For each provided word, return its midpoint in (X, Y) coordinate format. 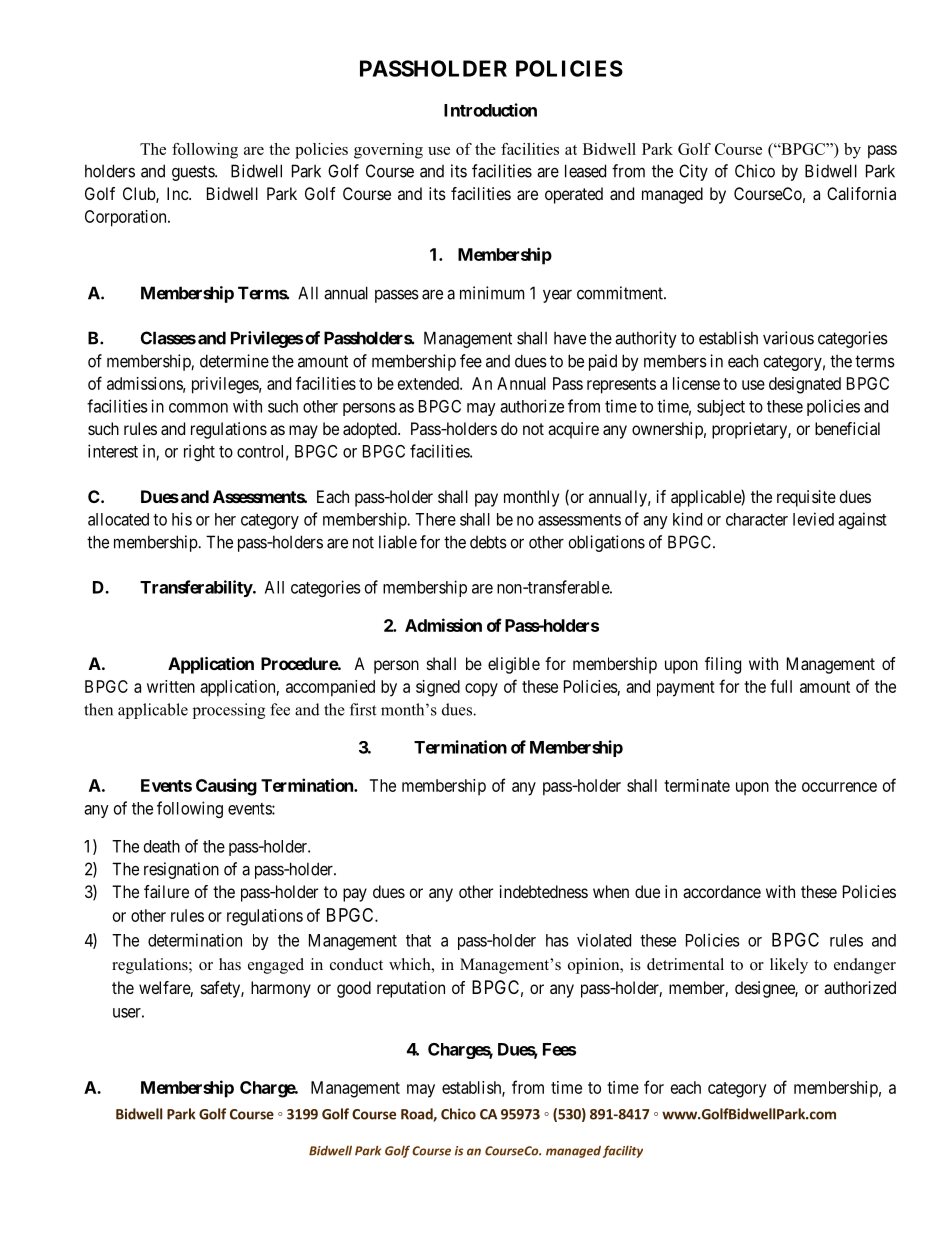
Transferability (197, 588)
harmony (281, 989)
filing (723, 665)
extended (429, 383)
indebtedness (544, 891)
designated (805, 385)
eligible (514, 665)
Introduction (490, 110)
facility (623, 1151)
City (693, 172)
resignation (181, 870)
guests (194, 173)
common (198, 408)
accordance (722, 891)
